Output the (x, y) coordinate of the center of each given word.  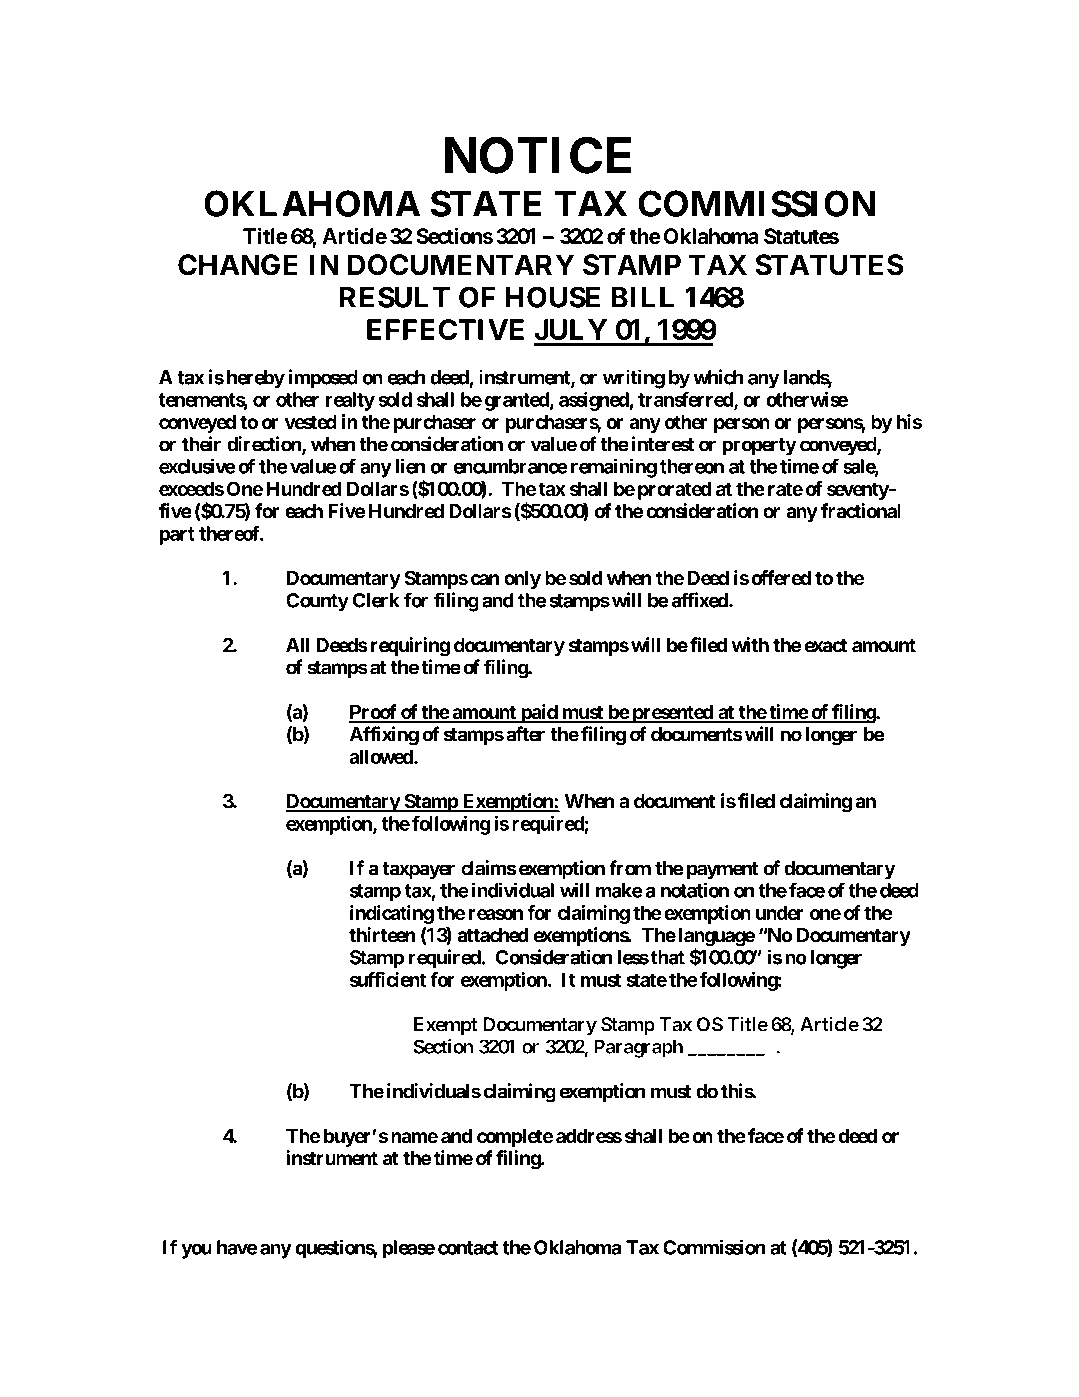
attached (493, 935)
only (522, 580)
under (780, 912)
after (525, 734)
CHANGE (238, 265)
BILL (643, 297)
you (196, 1251)
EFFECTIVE (445, 329)
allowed (382, 756)
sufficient (388, 979)
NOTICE (538, 155)
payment (722, 871)
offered (781, 577)
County (317, 602)
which (718, 377)
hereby (256, 379)
